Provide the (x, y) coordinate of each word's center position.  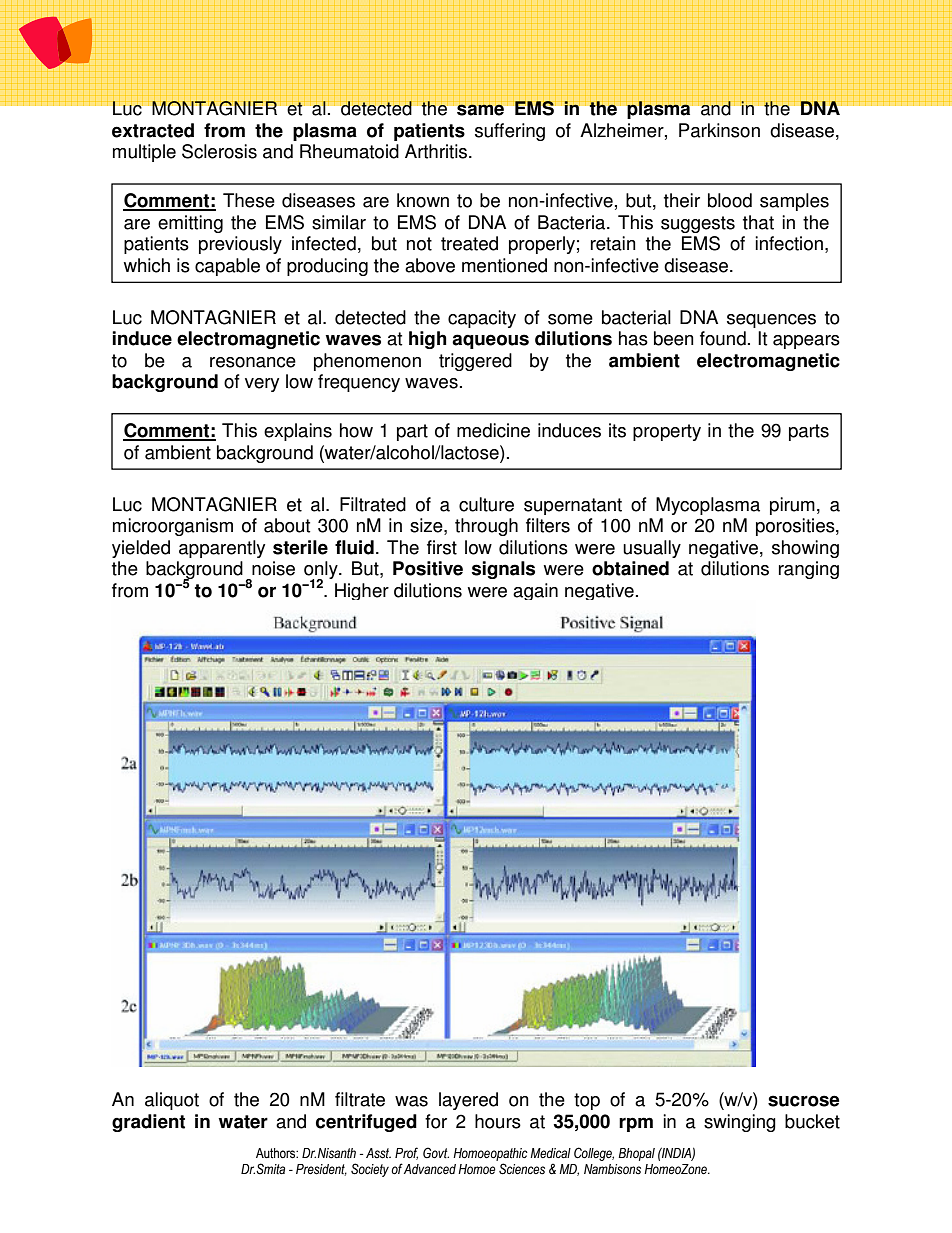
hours (498, 1121)
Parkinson (719, 130)
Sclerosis (219, 151)
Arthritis (437, 151)
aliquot (172, 1101)
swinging (740, 1123)
